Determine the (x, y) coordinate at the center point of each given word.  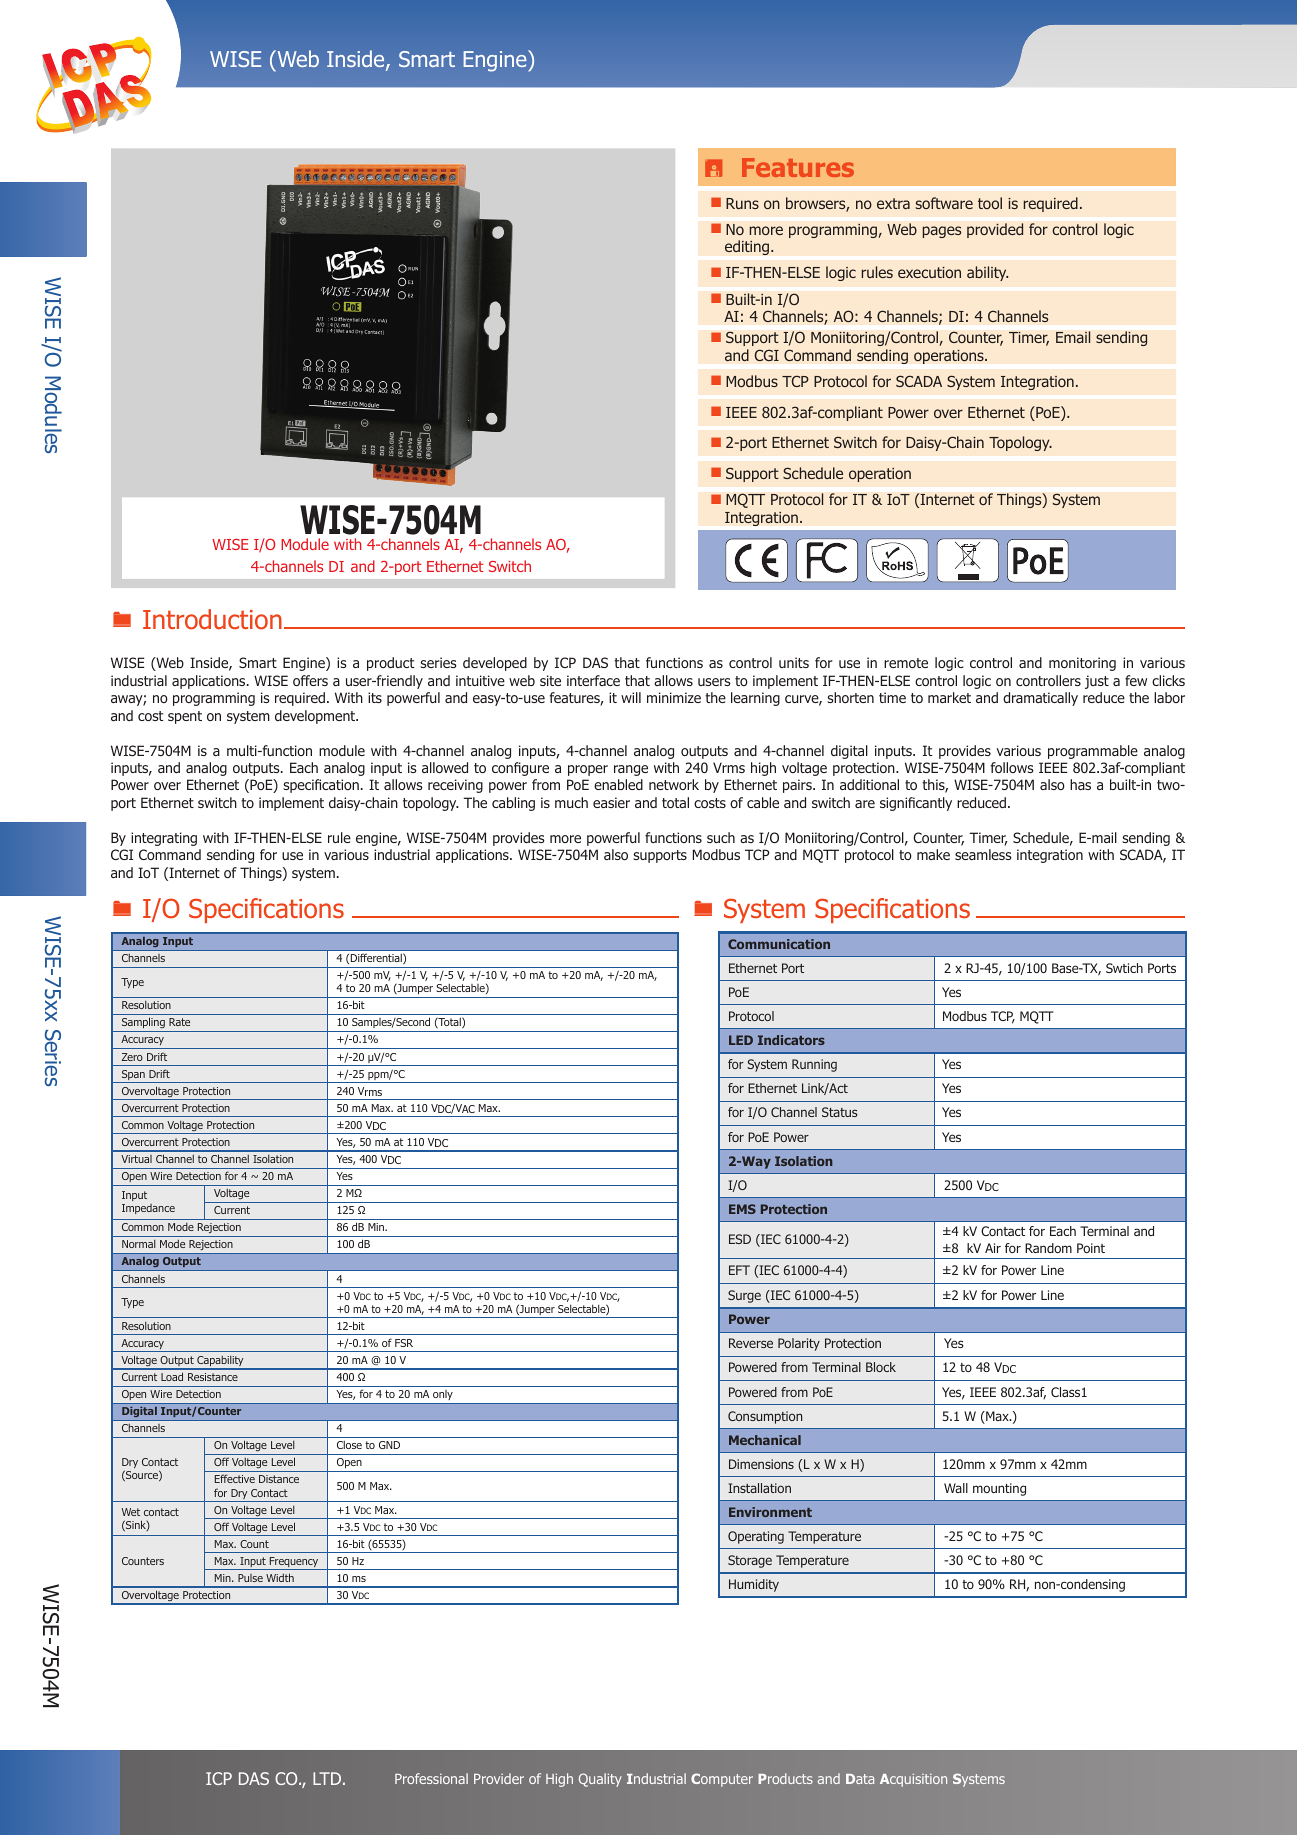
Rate (179, 1022)
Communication (779, 944)
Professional (431, 1778)
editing (748, 247)
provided (995, 230)
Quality (600, 1780)
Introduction (212, 619)
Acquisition (913, 1780)
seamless (983, 854)
